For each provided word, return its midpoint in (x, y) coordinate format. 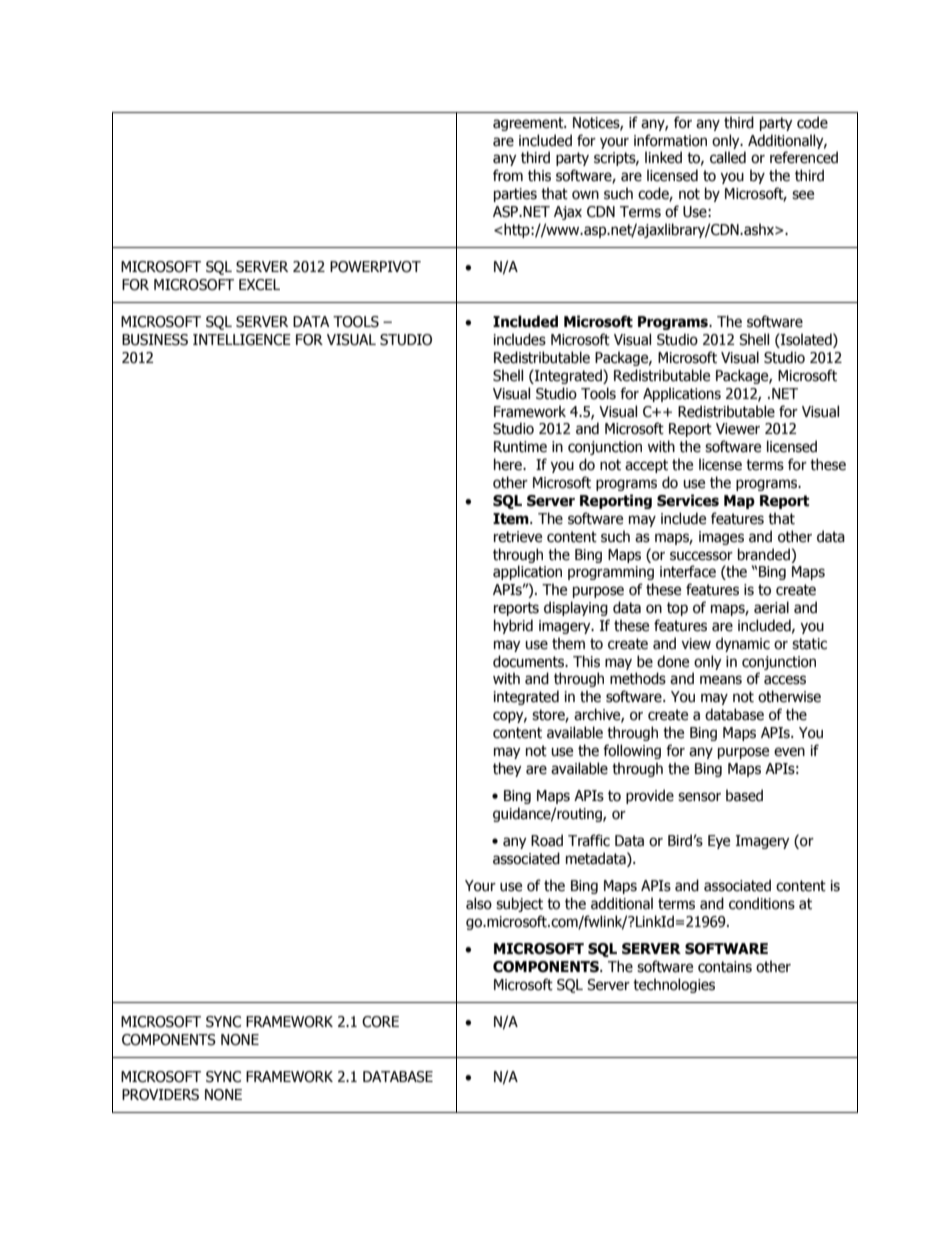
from (508, 175)
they (507, 769)
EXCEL (259, 285)
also (479, 903)
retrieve (518, 537)
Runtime (520, 447)
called (728, 157)
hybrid (513, 626)
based (744, 795)
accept (646, 466)
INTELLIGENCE (242, 340)
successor (701, 556)
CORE (380, 1022)
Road (547, 840)
